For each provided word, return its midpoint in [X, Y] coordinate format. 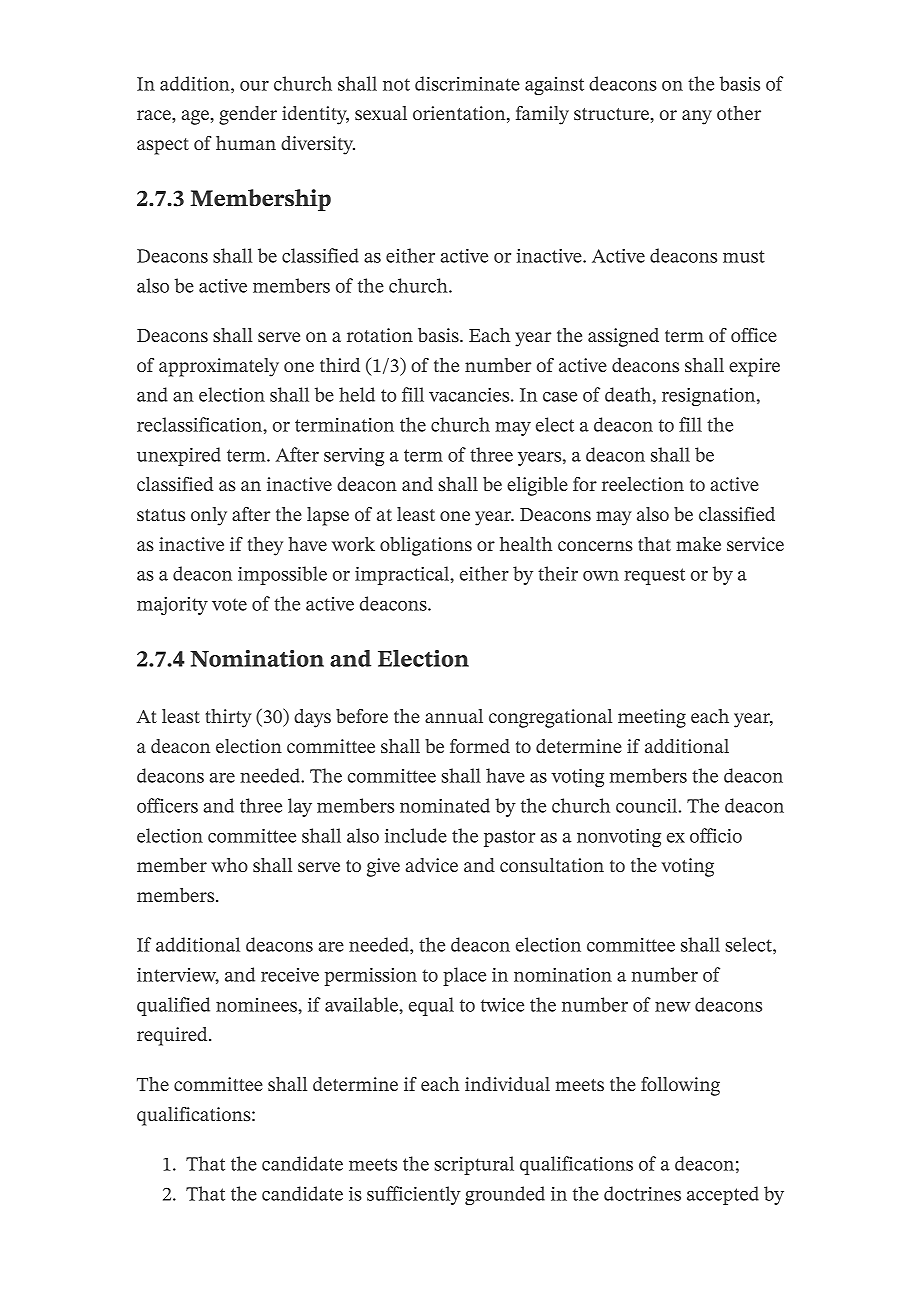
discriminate [467, 83]
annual [454, 716]
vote [229, 605]
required [173, 1036]
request [654, 576]
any [697, 117]
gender [248, 115]
